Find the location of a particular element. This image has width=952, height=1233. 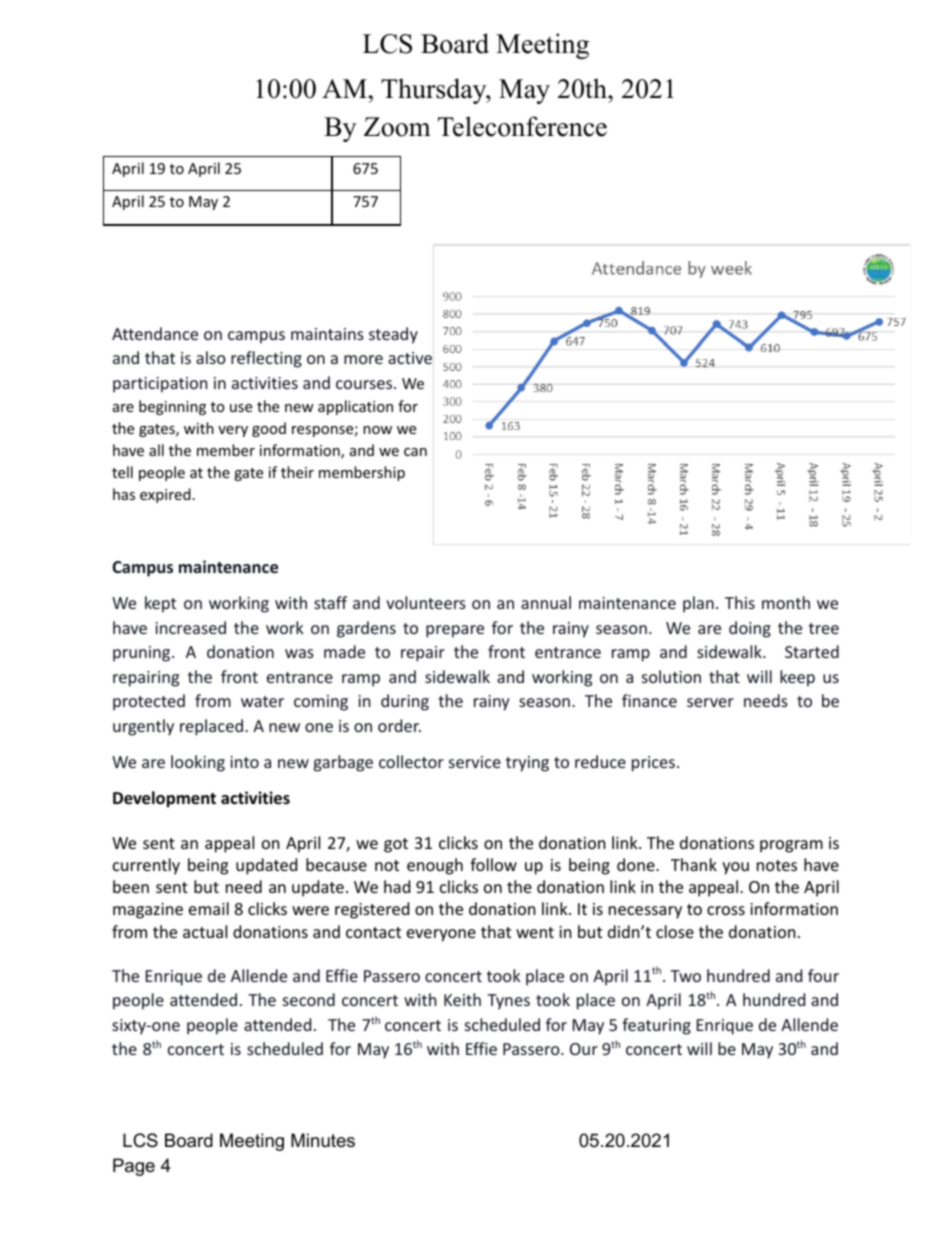

can is located at coordinates (415, 452).
